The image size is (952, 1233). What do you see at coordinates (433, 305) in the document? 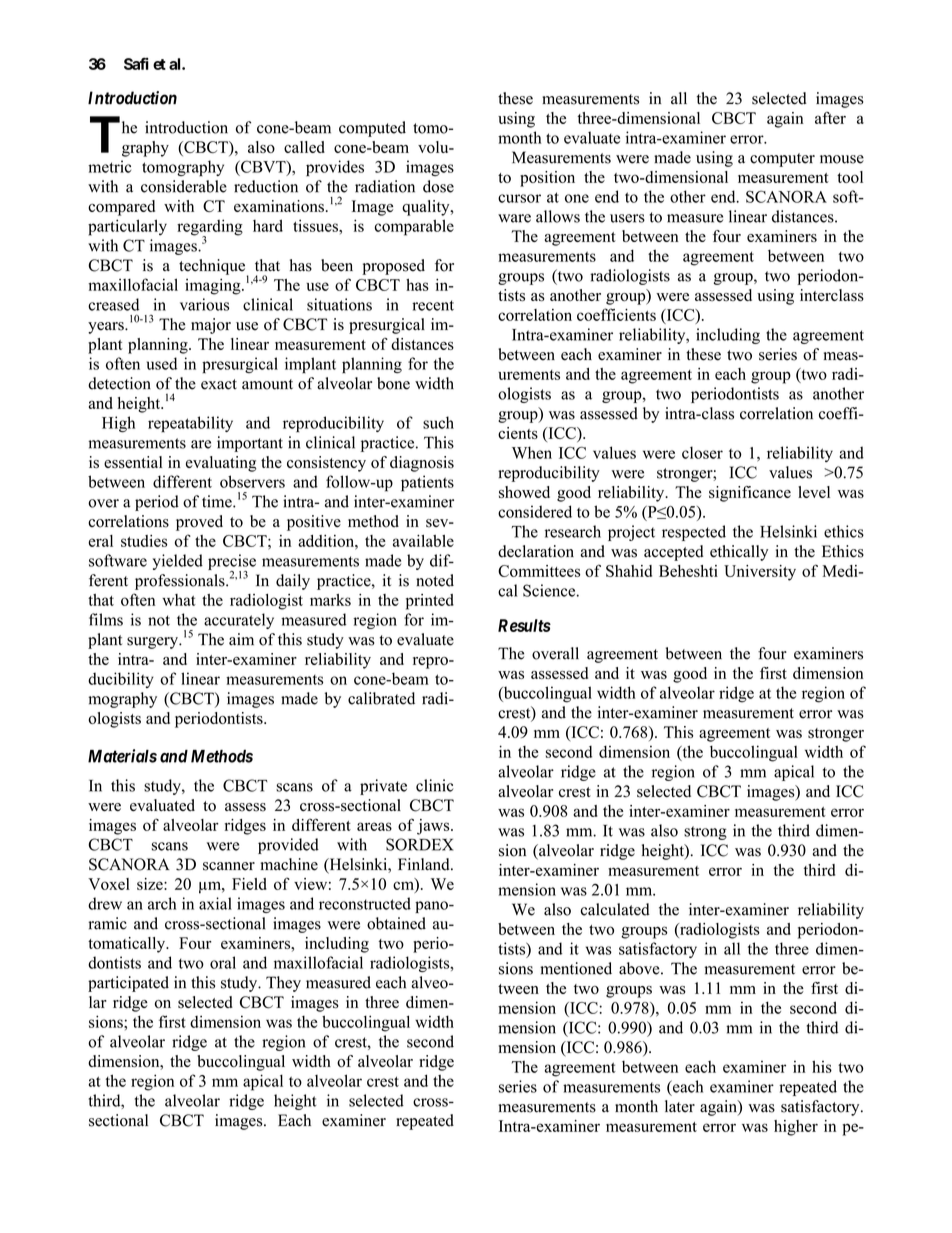
I see `recent` at bounding box center [433, 305].
